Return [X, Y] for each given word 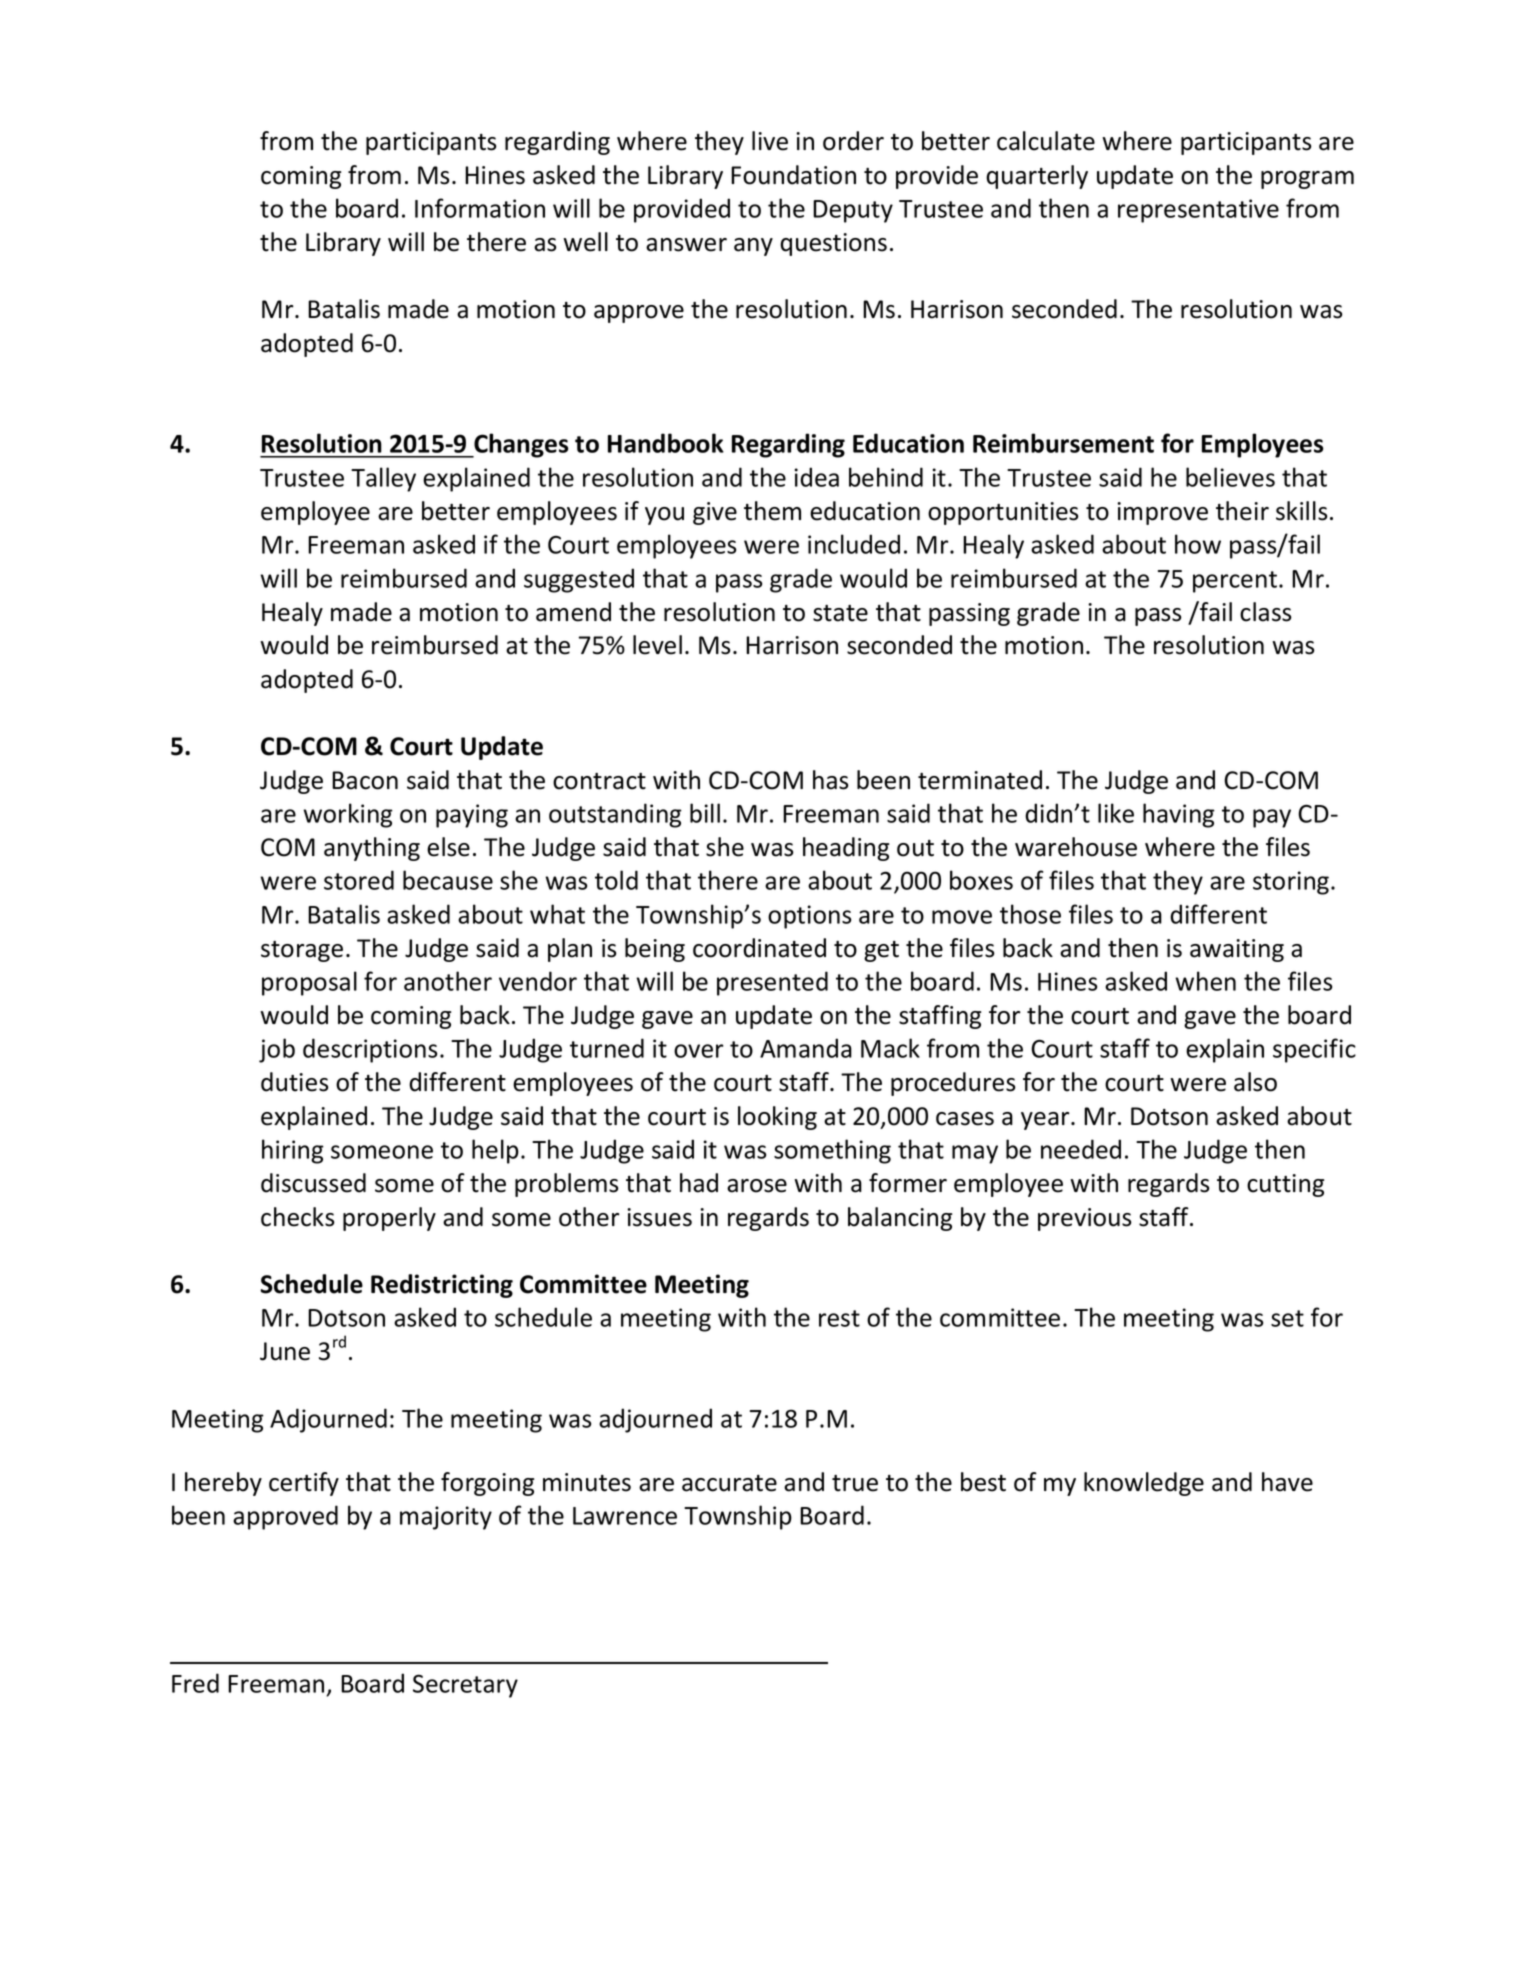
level [657, 645]
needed [1081, 1149]
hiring [293, 1151]
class [1266, 612]
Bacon [365, 780]
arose [757, 1186]
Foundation [793, 175]
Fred [195, 1683]
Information [480, 208]
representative [1198, 211]
